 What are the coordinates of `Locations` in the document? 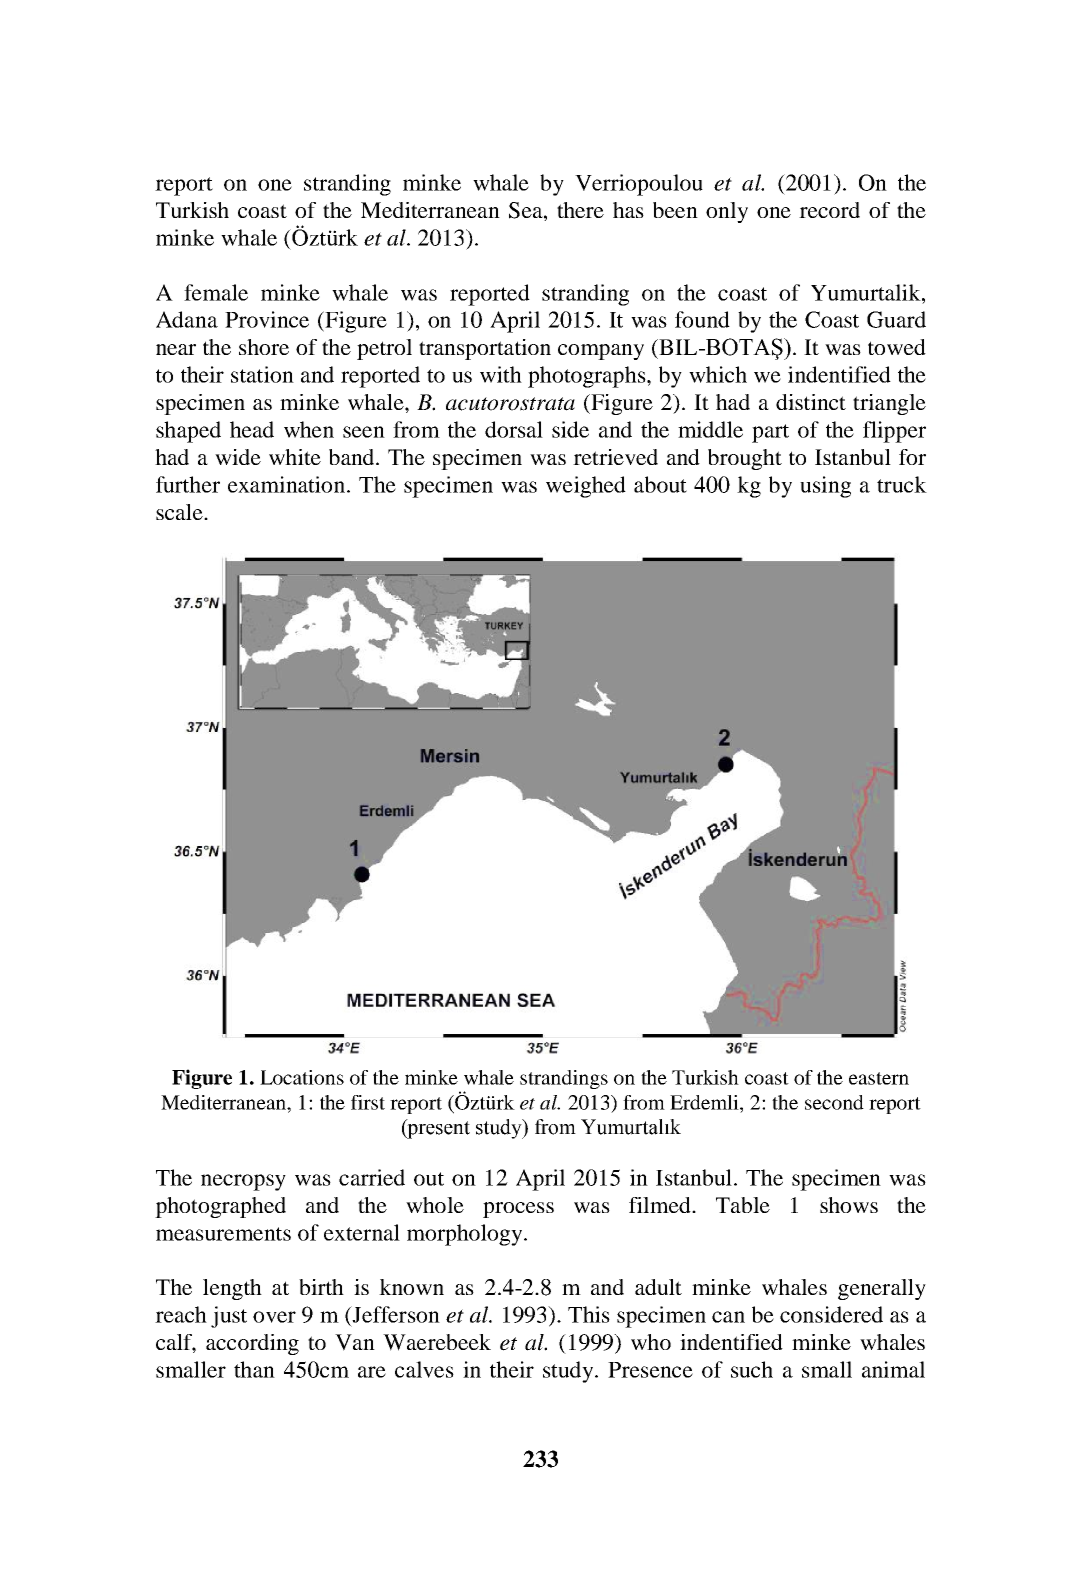 It's located at (302, 1077).
